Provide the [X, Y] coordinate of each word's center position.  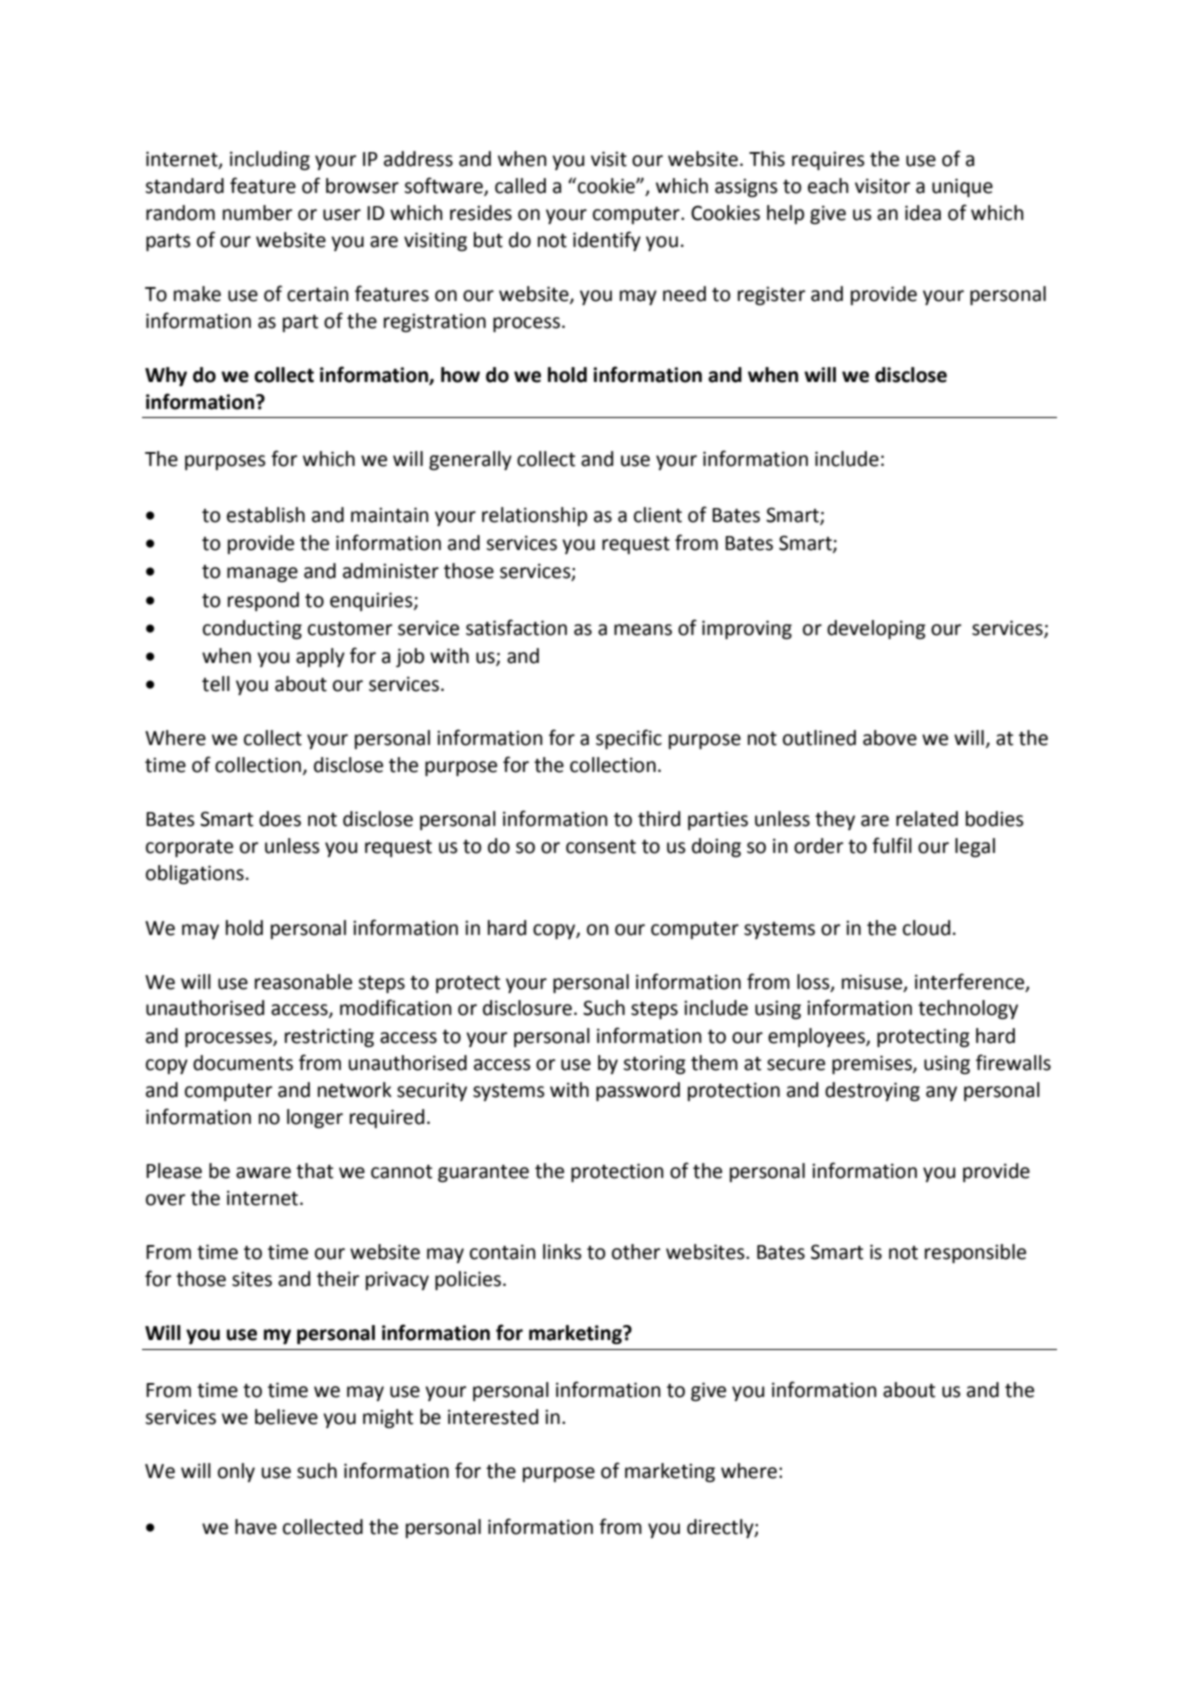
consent [601, 847]
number [257, 213]
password [638, 1091]
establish [266, 515]
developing [876, 629]
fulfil [892, 845]
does [280, 819]
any [941, 1093]
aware [263, 1173]
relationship [534, 516]
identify [607, 241]
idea [923, 213]
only [236, 1472]
